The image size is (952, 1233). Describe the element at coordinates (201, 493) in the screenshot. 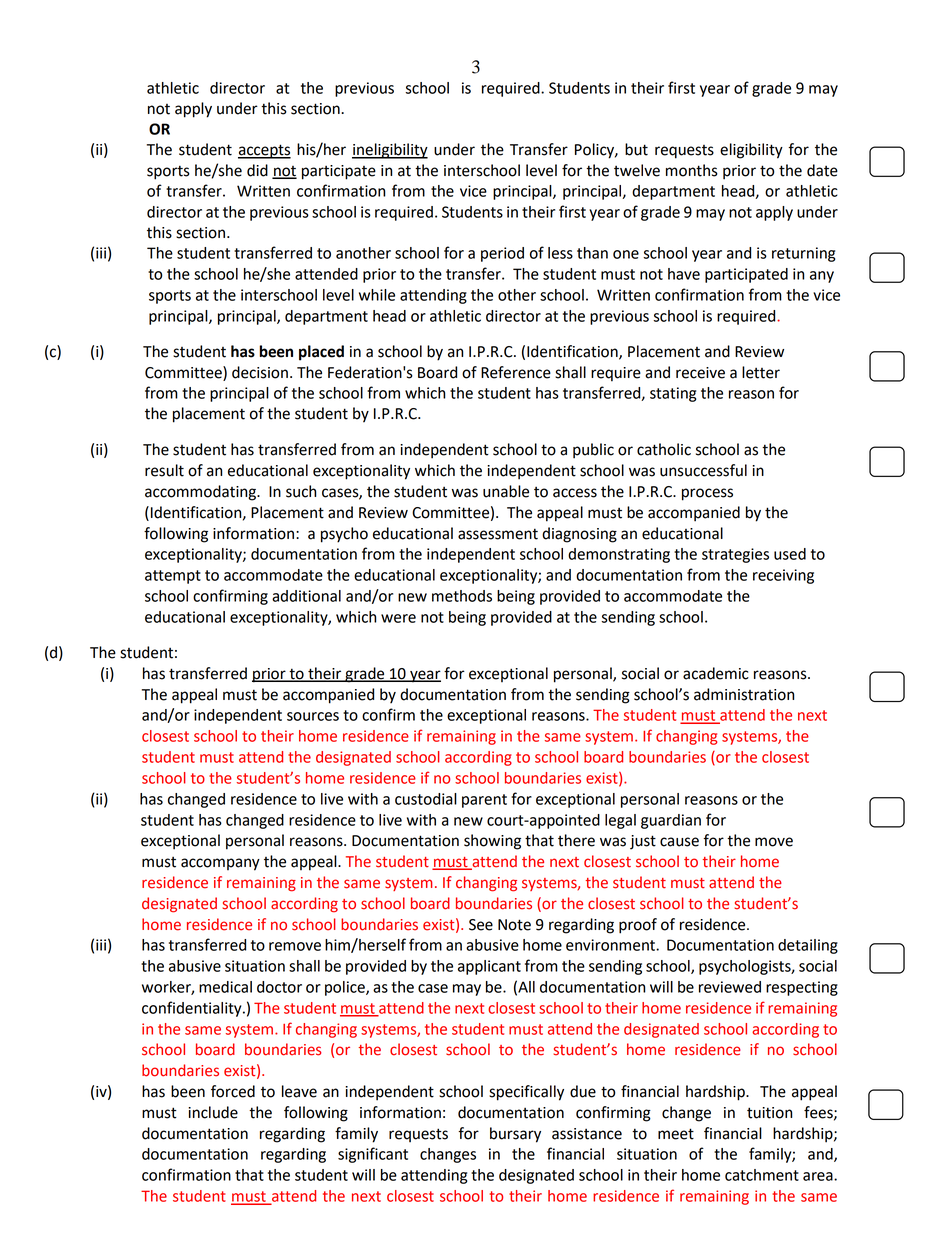

I see `accommodating` at that location.
